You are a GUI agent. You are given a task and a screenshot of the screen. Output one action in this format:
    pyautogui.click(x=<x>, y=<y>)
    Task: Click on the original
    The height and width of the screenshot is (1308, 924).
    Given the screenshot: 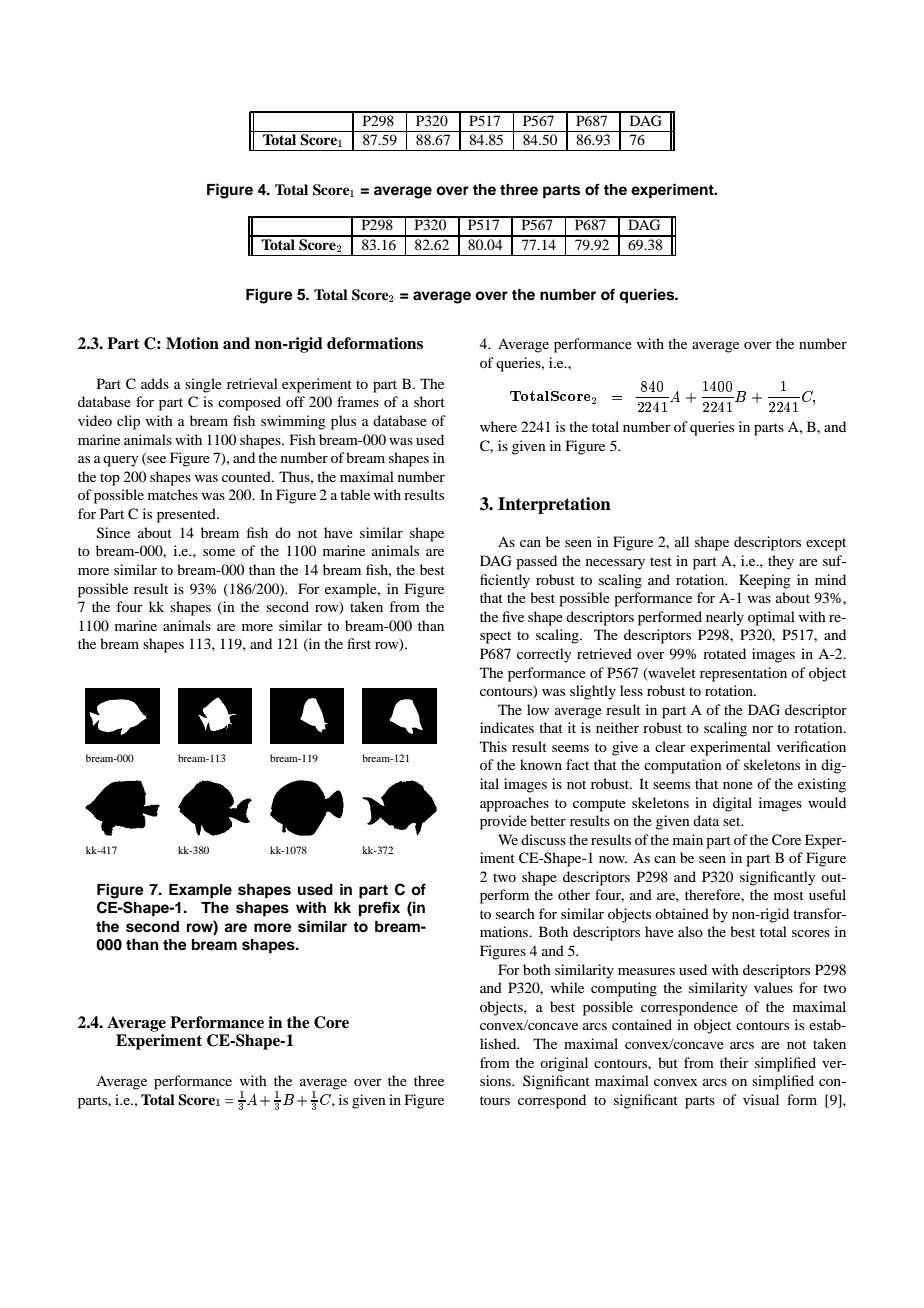 What is the action you would take?
    pyautogui.click(x=564, y=1064)
